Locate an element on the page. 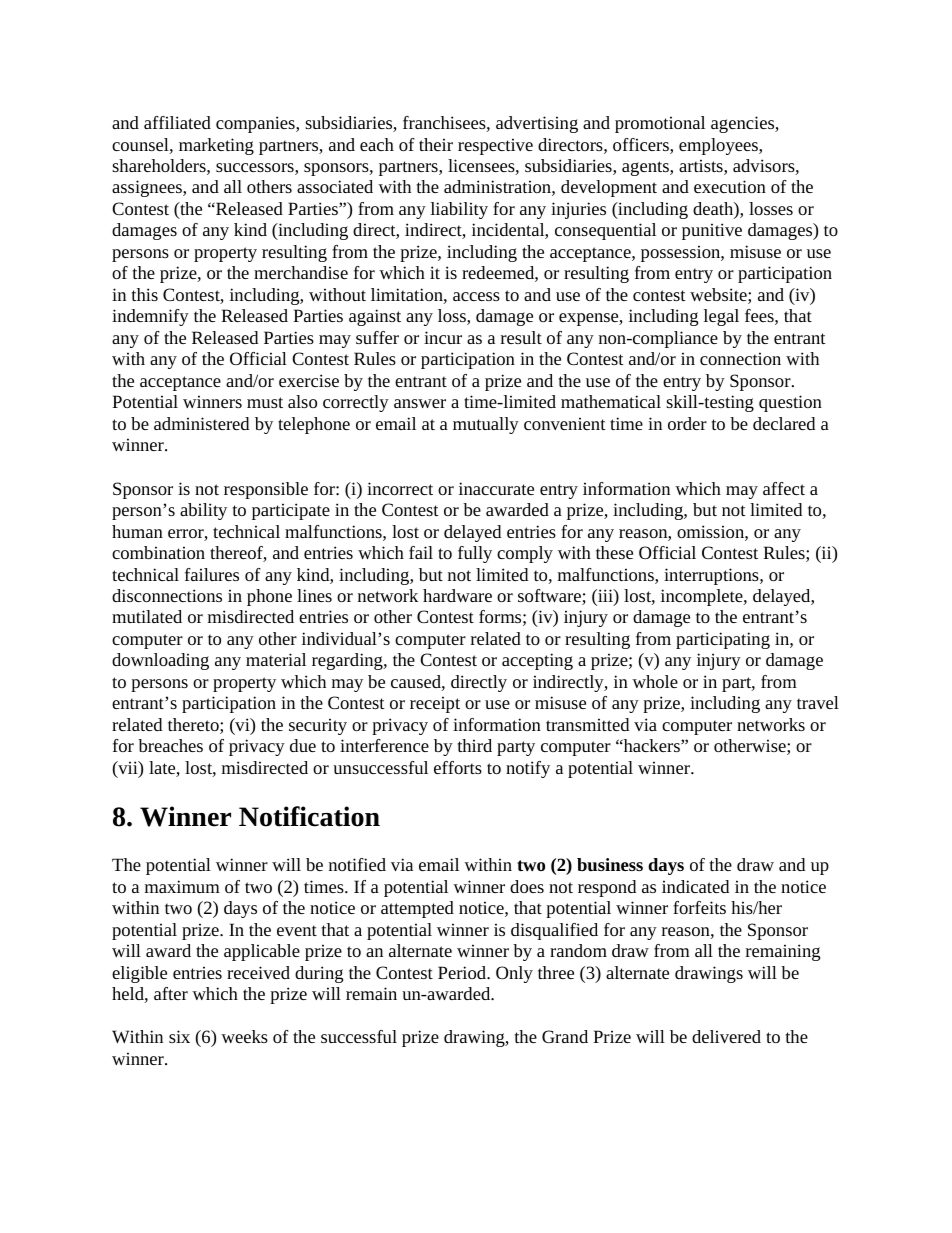 The image size is (952, 1233). employees is located at coordinates (719, 146).
